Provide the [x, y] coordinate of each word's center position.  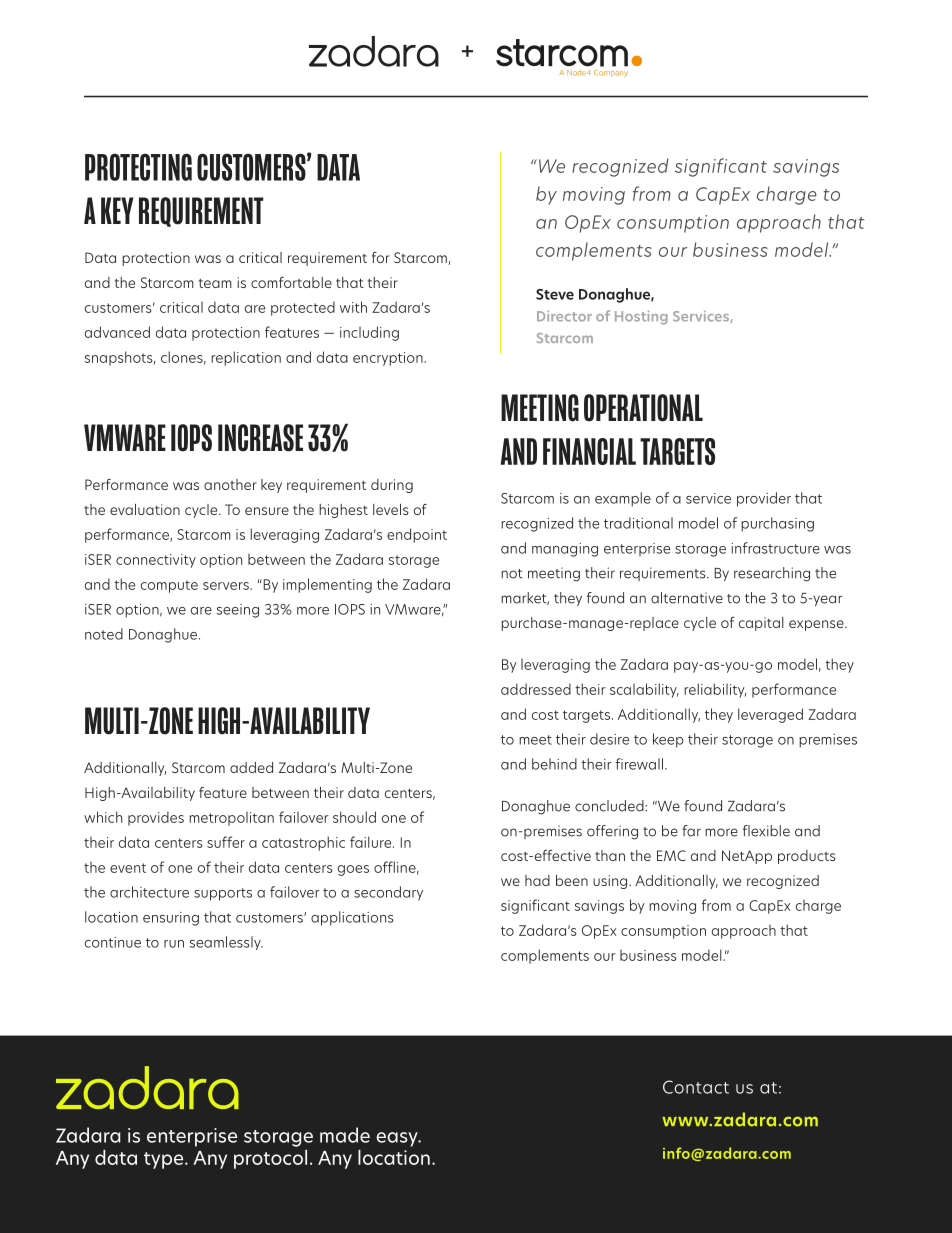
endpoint [417, 535]
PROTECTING [138, 167]
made [345, 1135]
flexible [766, 831]
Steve [555, 294]
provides [156, 818]
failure [372, 842]
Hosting [641, 318]
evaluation [145, 509]
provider [764, 499]
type [165, 1160]
